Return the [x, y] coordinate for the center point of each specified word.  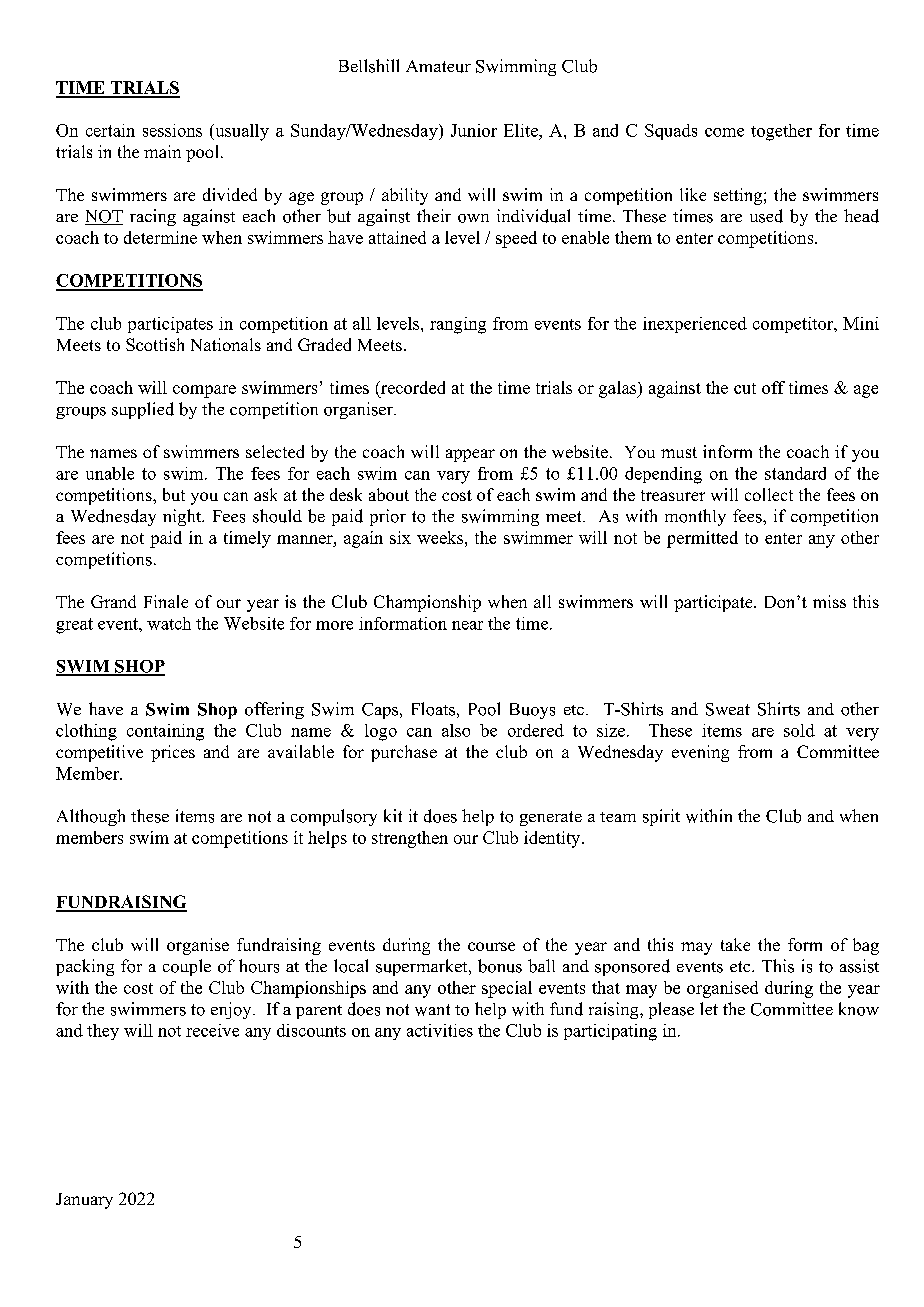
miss [829, 601]
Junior [474, 130]
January [84, 1201]
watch [169, 623]
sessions [172, 130]
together [781, 132]
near [467, 625]
